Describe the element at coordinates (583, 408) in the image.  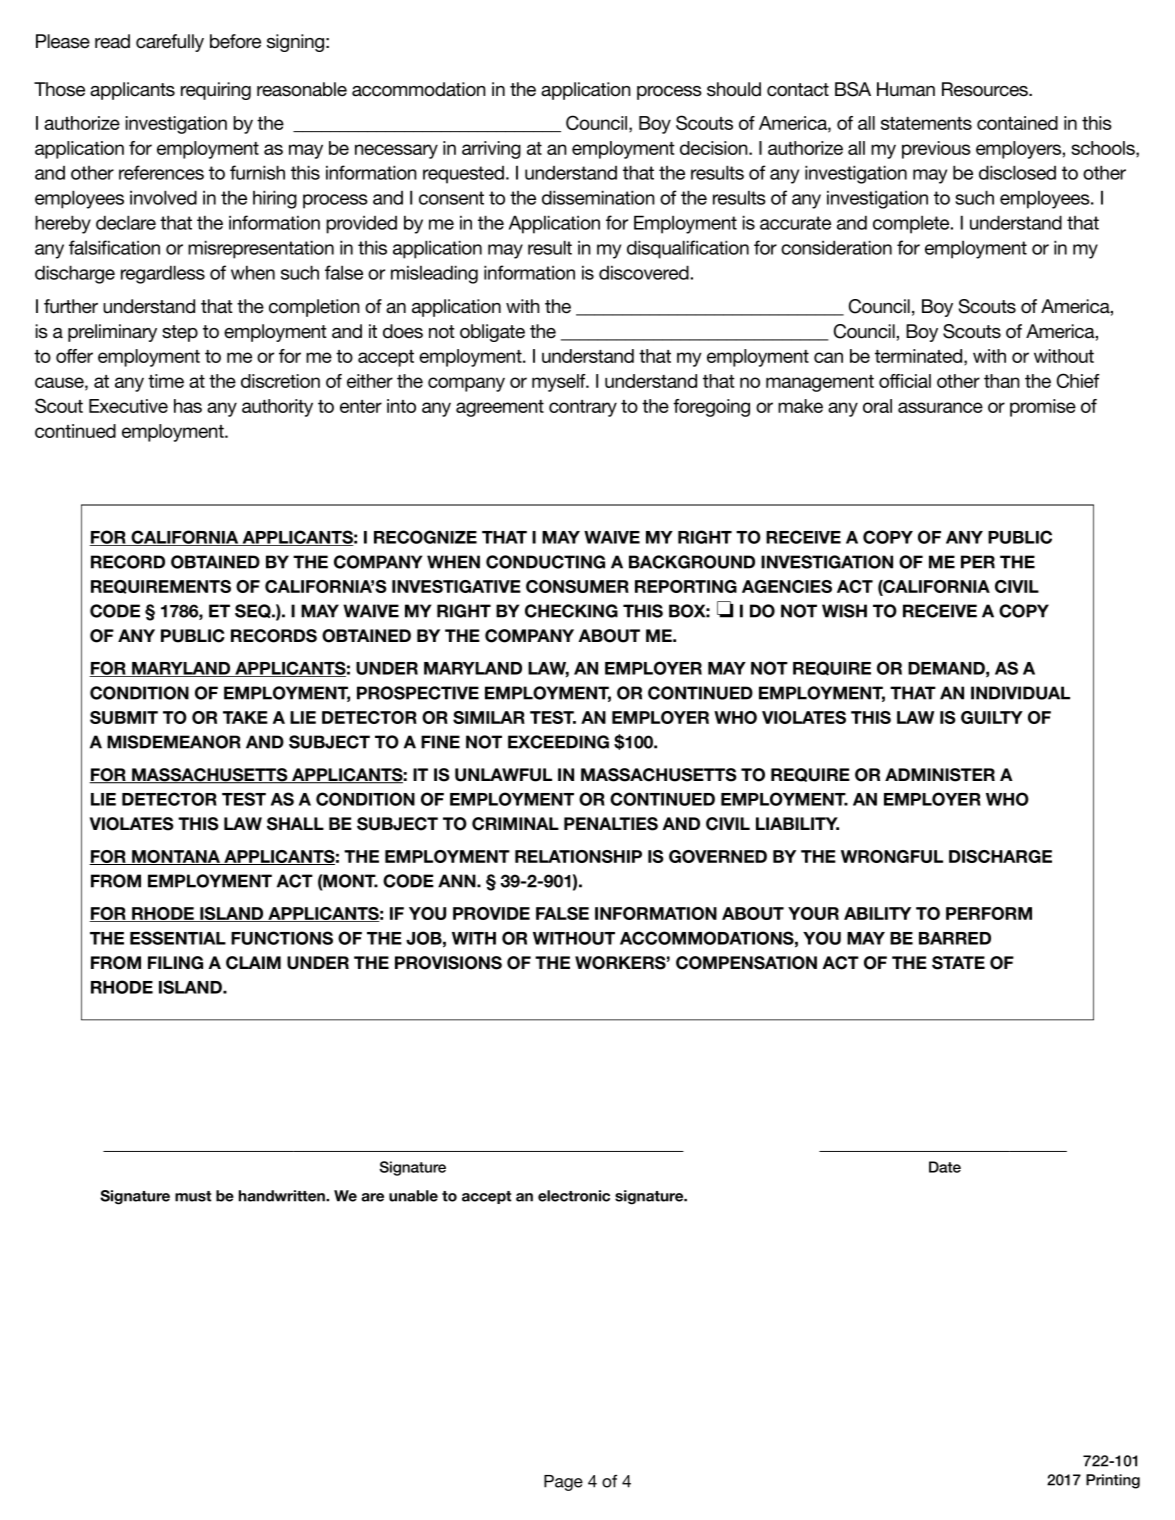
I see `contrary` at that location.
